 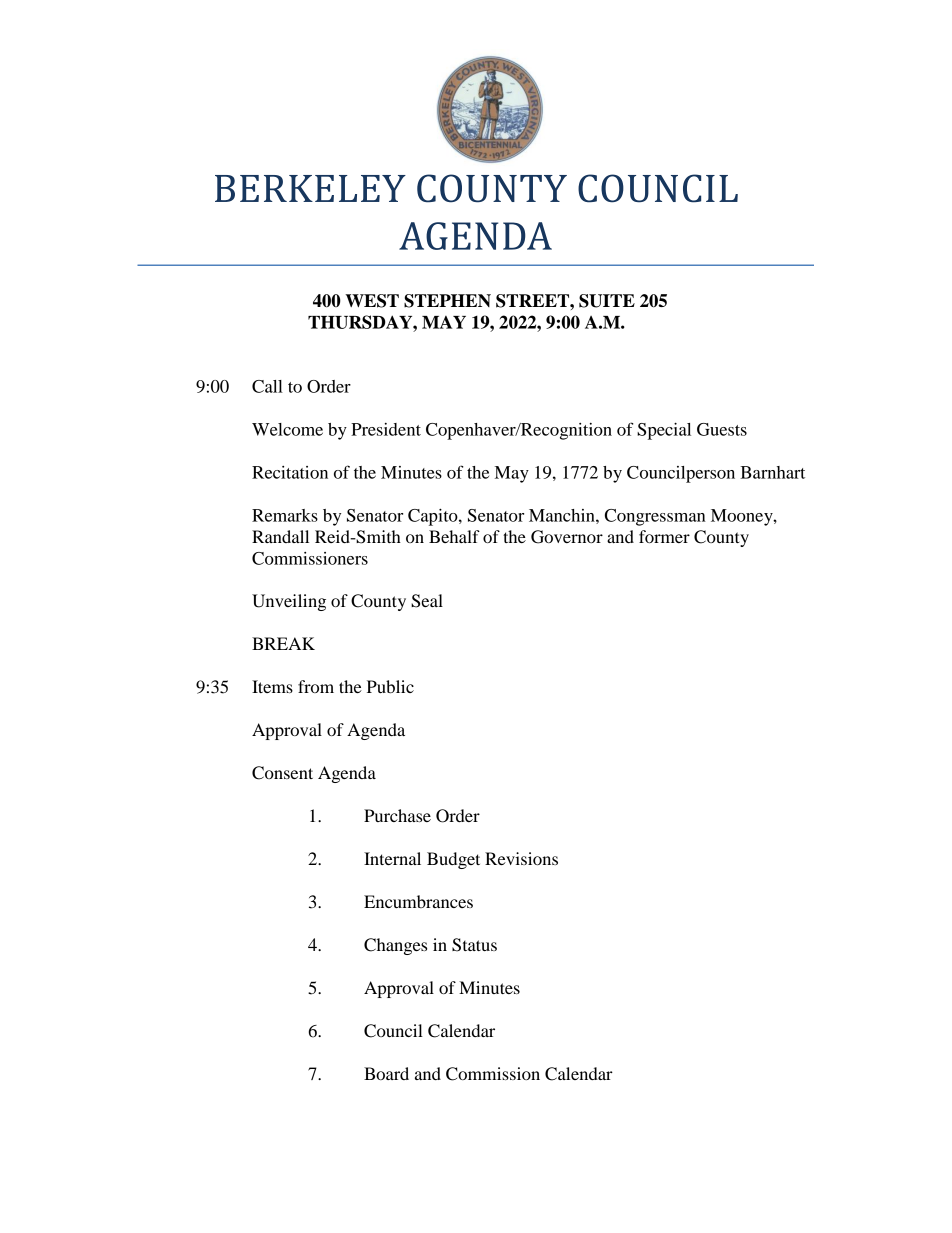 What do you see at coordinates (386, 1073) in the document?
I see `Board` at bounding box center [386, 1073].
